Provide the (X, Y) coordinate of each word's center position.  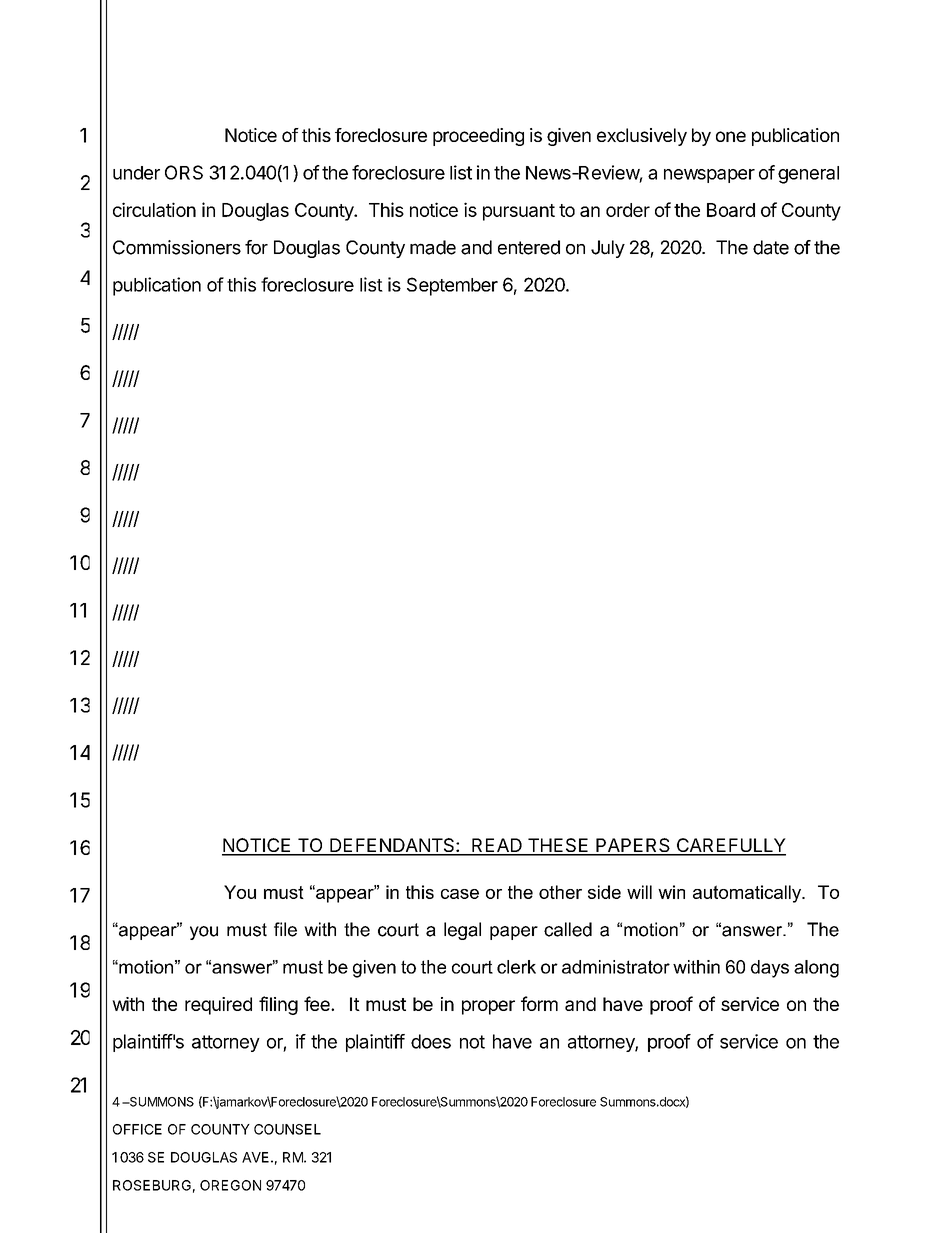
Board (731, 210)
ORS (184, 172)
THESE (558, 846)
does (431, 1041)
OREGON (230, 1185)
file (285, 929)
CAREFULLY (730, 846)
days (770, 969)
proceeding (478, 137)
